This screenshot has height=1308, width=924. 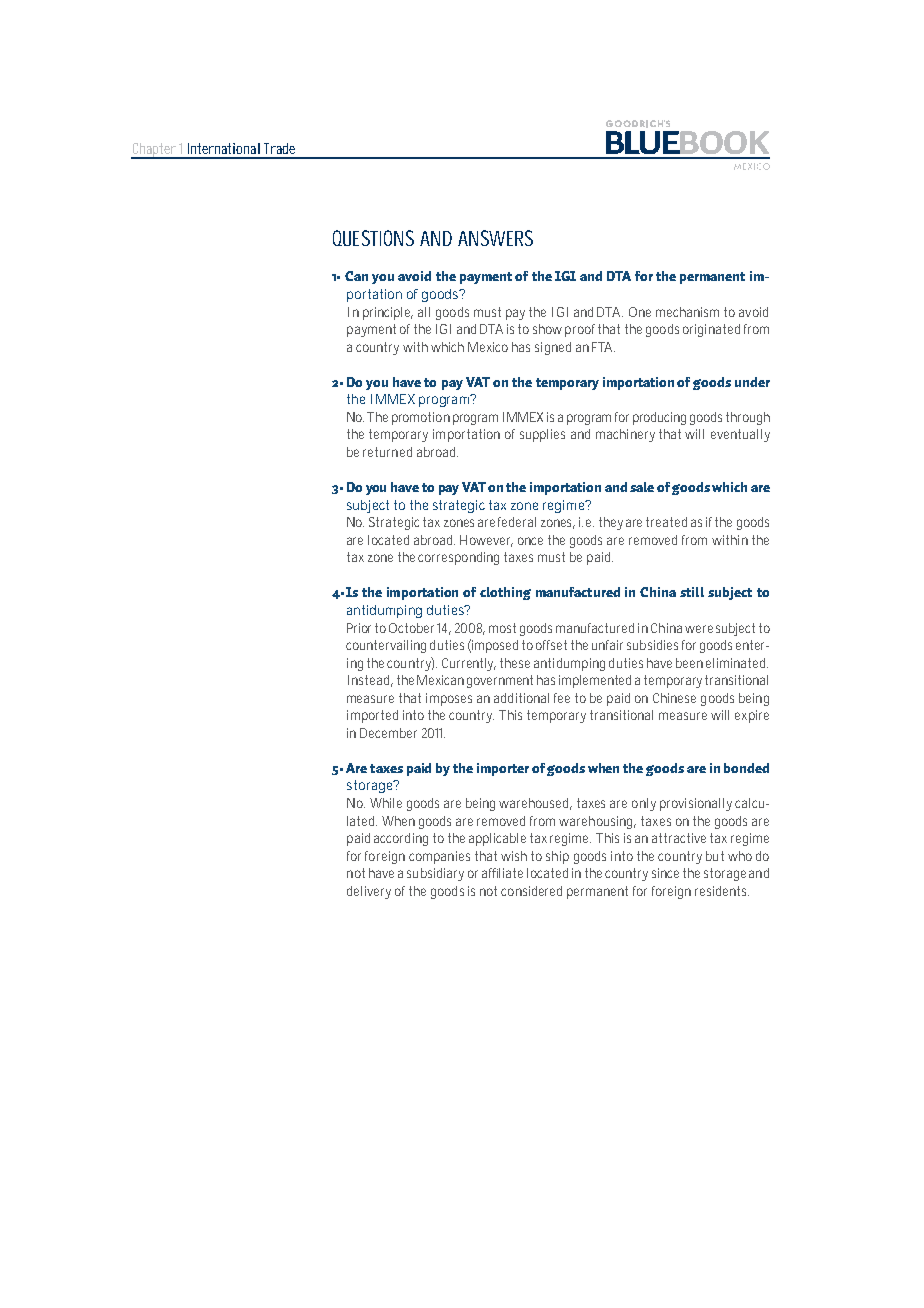 What do you see at coordinates (369, 892) in the screenshot?
I see `delivery` at bounding box center [369, 892].
